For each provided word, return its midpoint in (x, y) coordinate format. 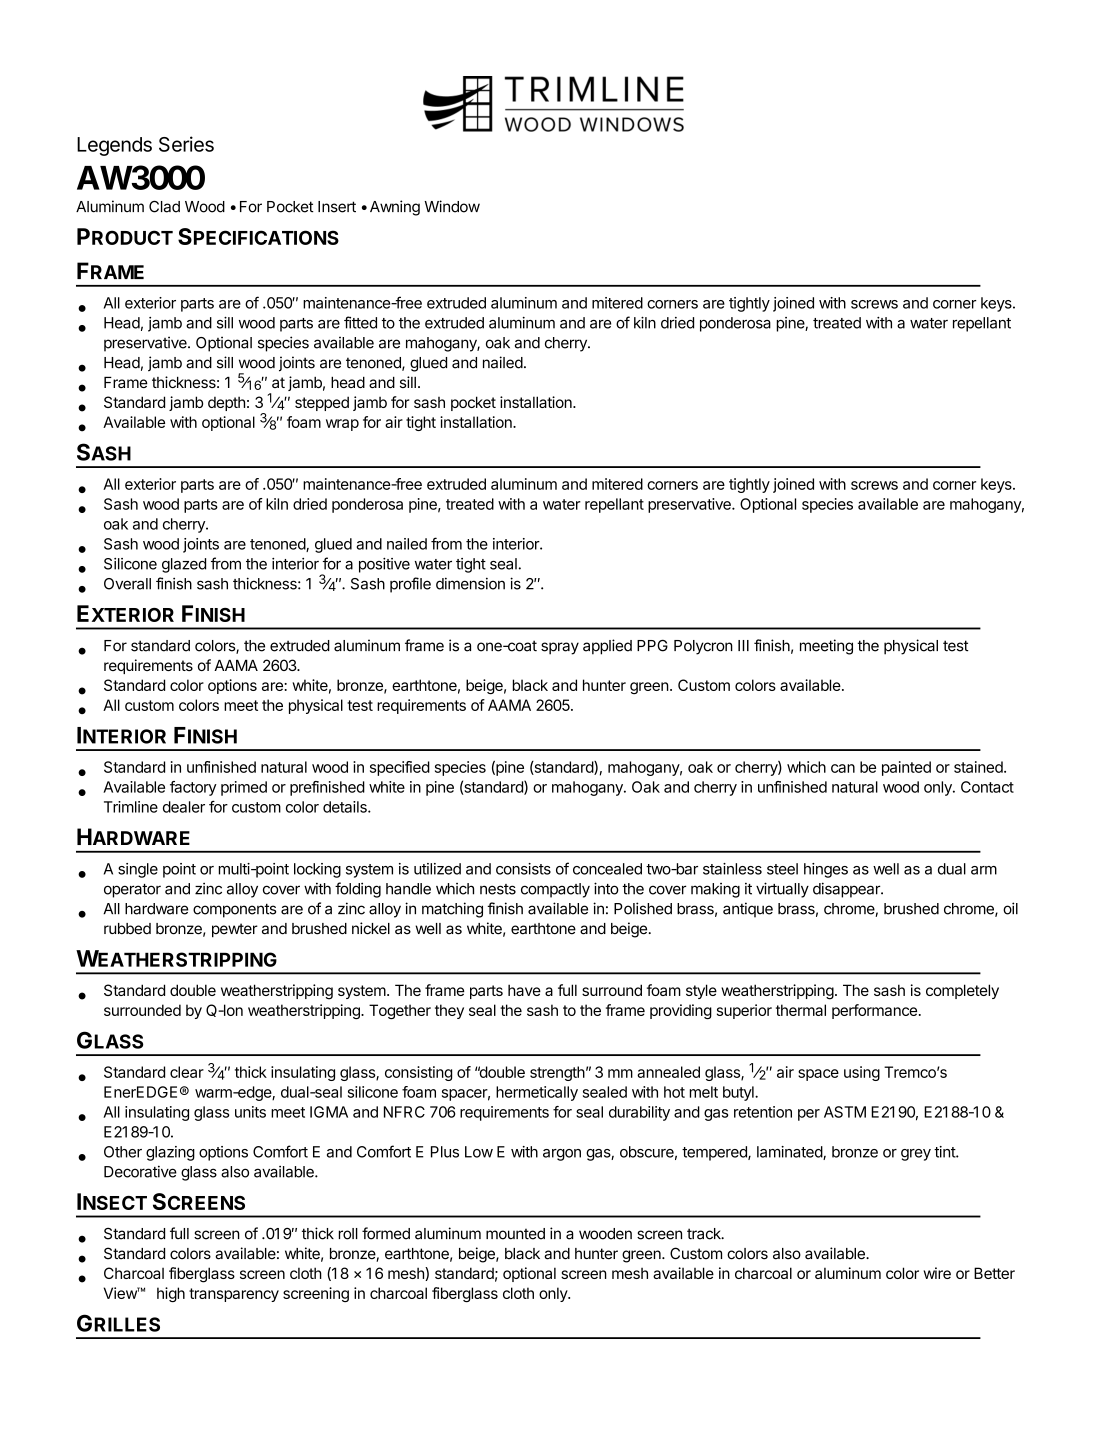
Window (452, 206)
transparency (234, 1295)
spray (560, 648)
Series (186, 144)
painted (906, 768)
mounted (515, 1234)
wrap (342, 425)
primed (244, 788)
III (743, 645)
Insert (337, 207)
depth (226, 403)
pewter (235, 930)
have (524, 990)
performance (874, 1011)
